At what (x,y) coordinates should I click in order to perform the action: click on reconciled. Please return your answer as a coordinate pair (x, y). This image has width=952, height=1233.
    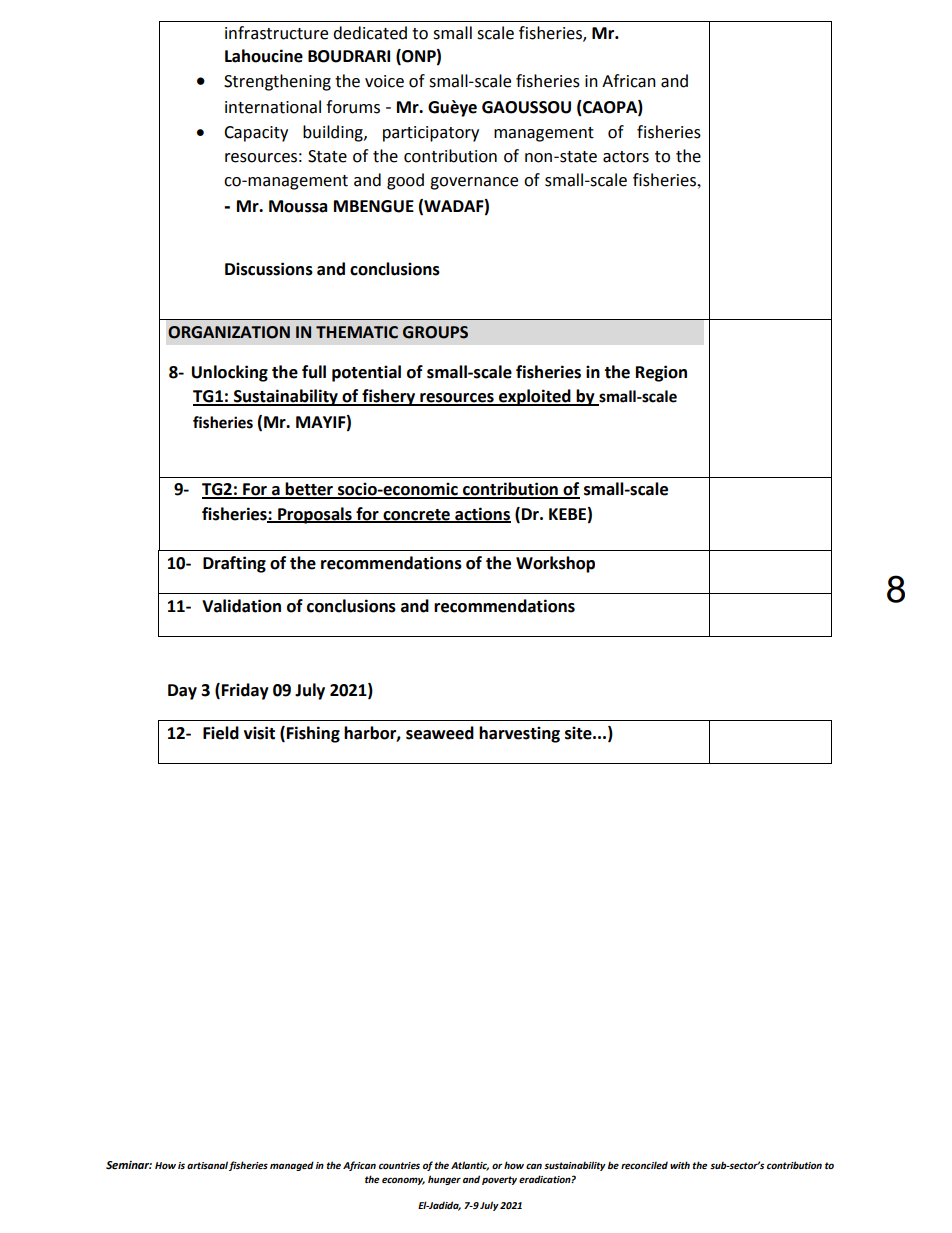
    Looking at the image, I should click on (644, 1165).
